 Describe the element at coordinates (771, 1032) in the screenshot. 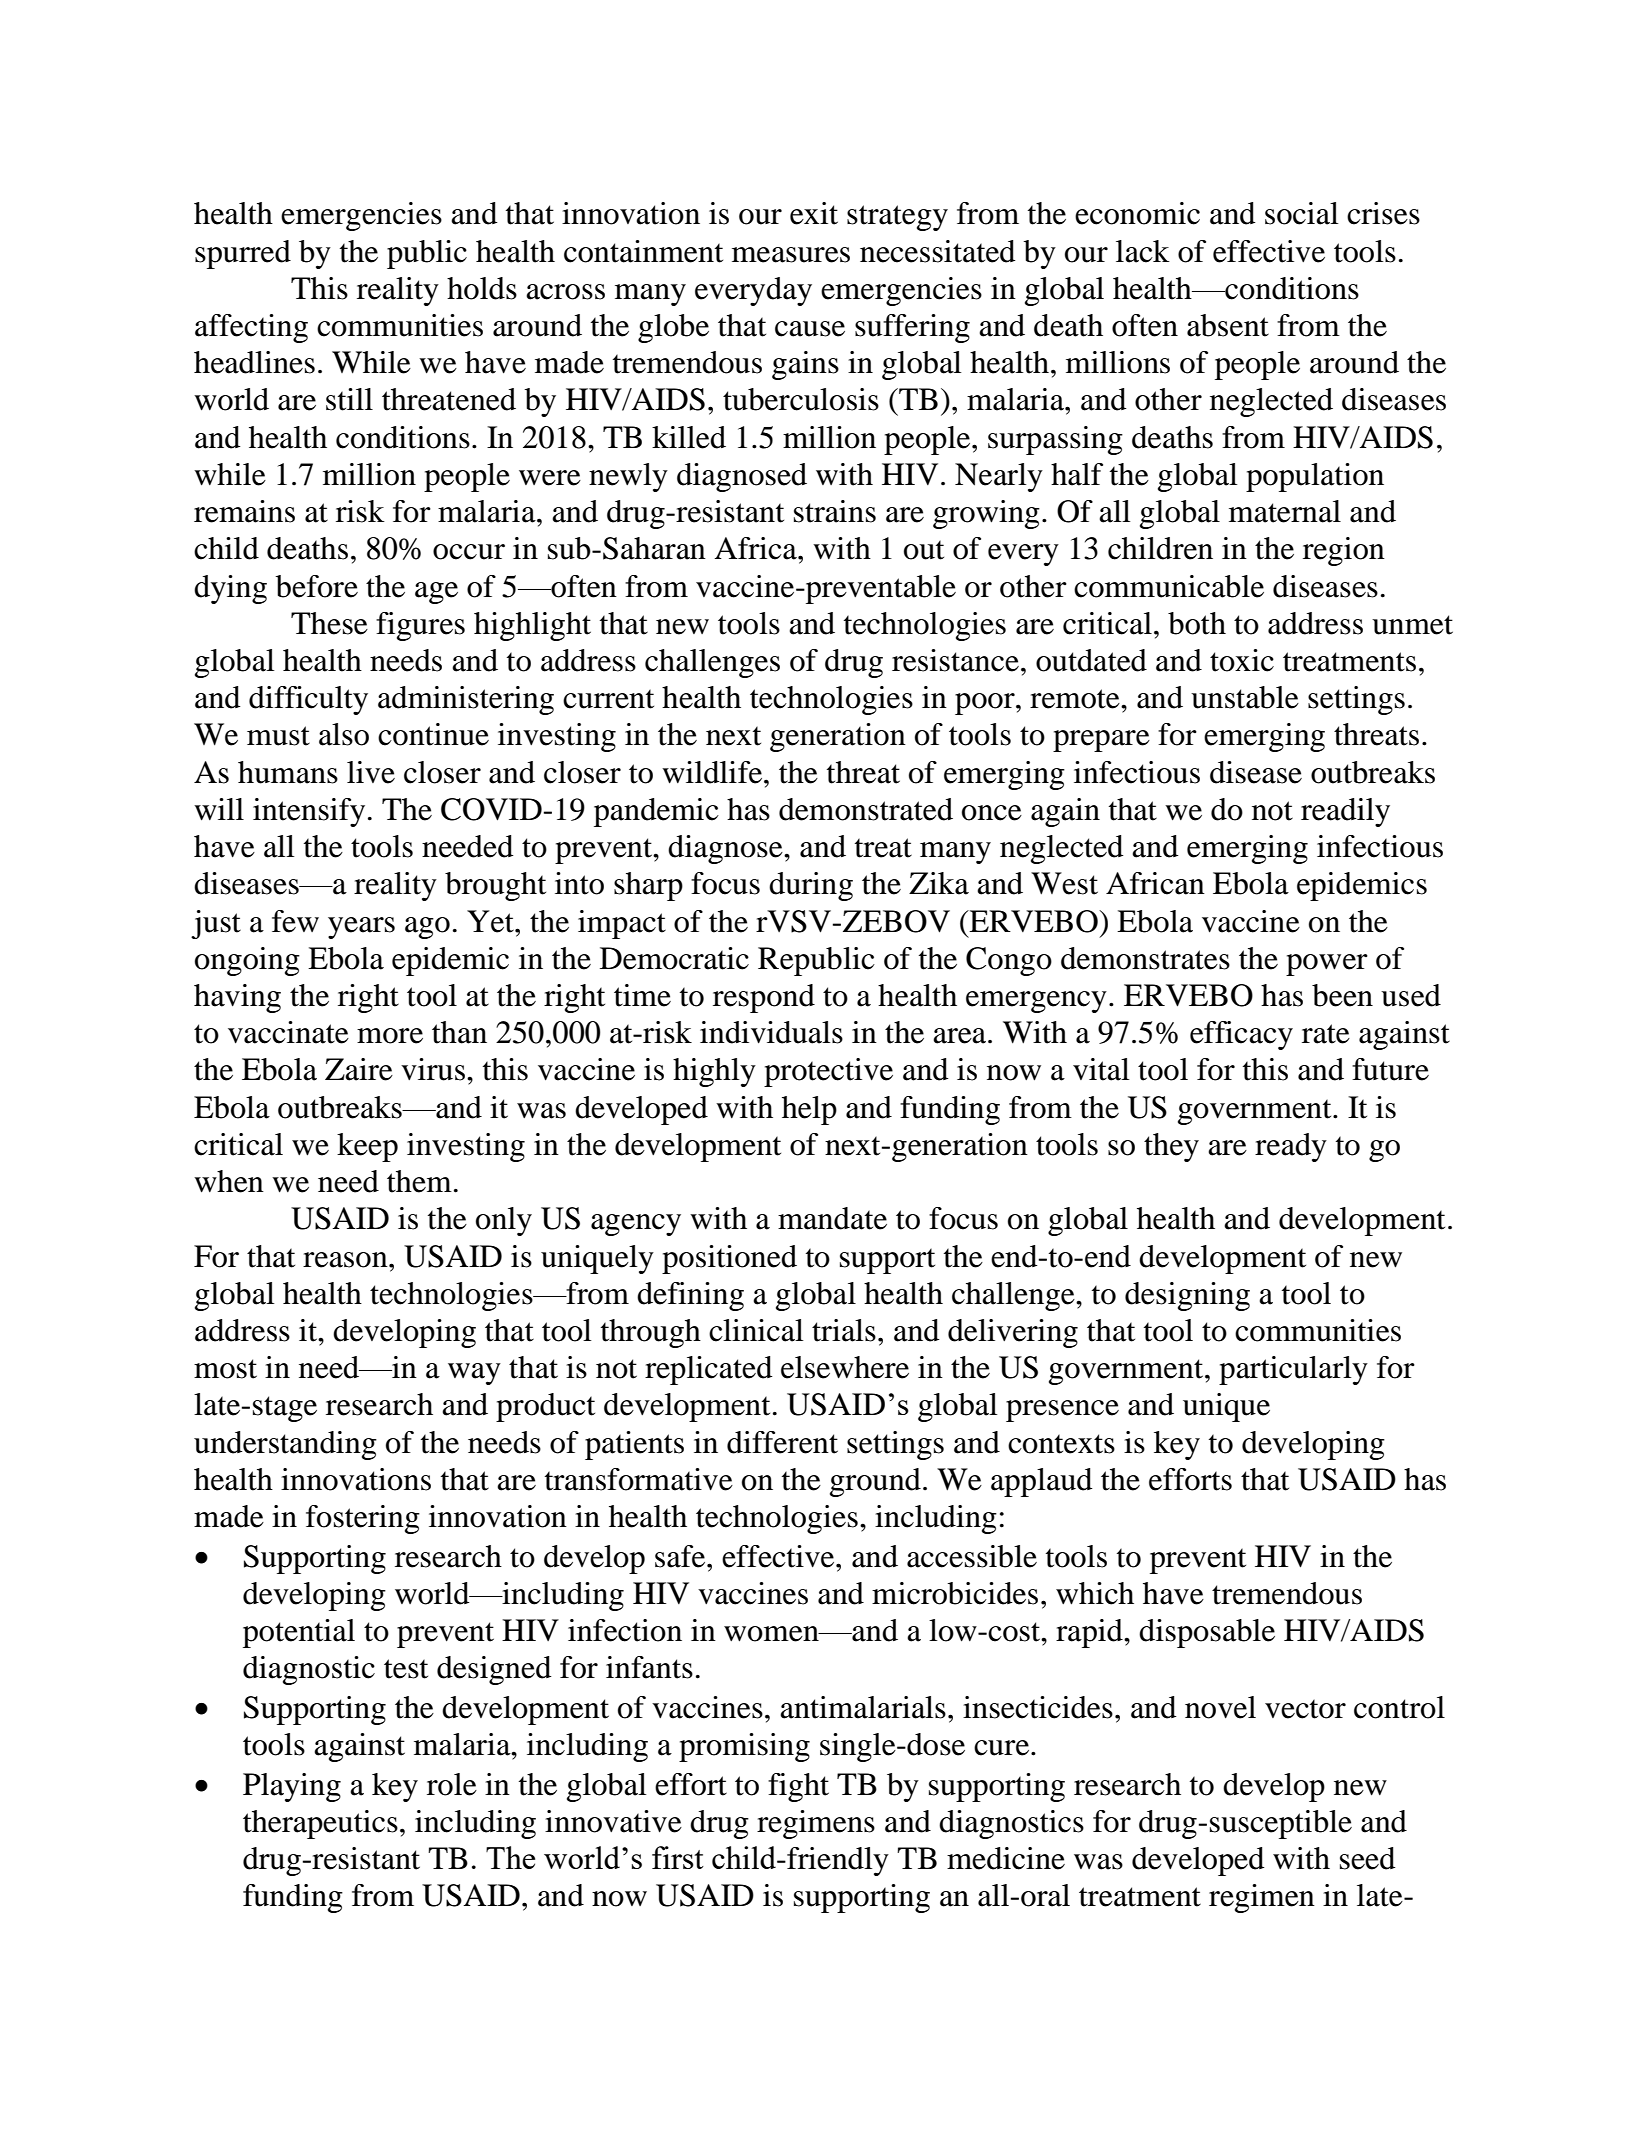

I see `individuals` at that location.
